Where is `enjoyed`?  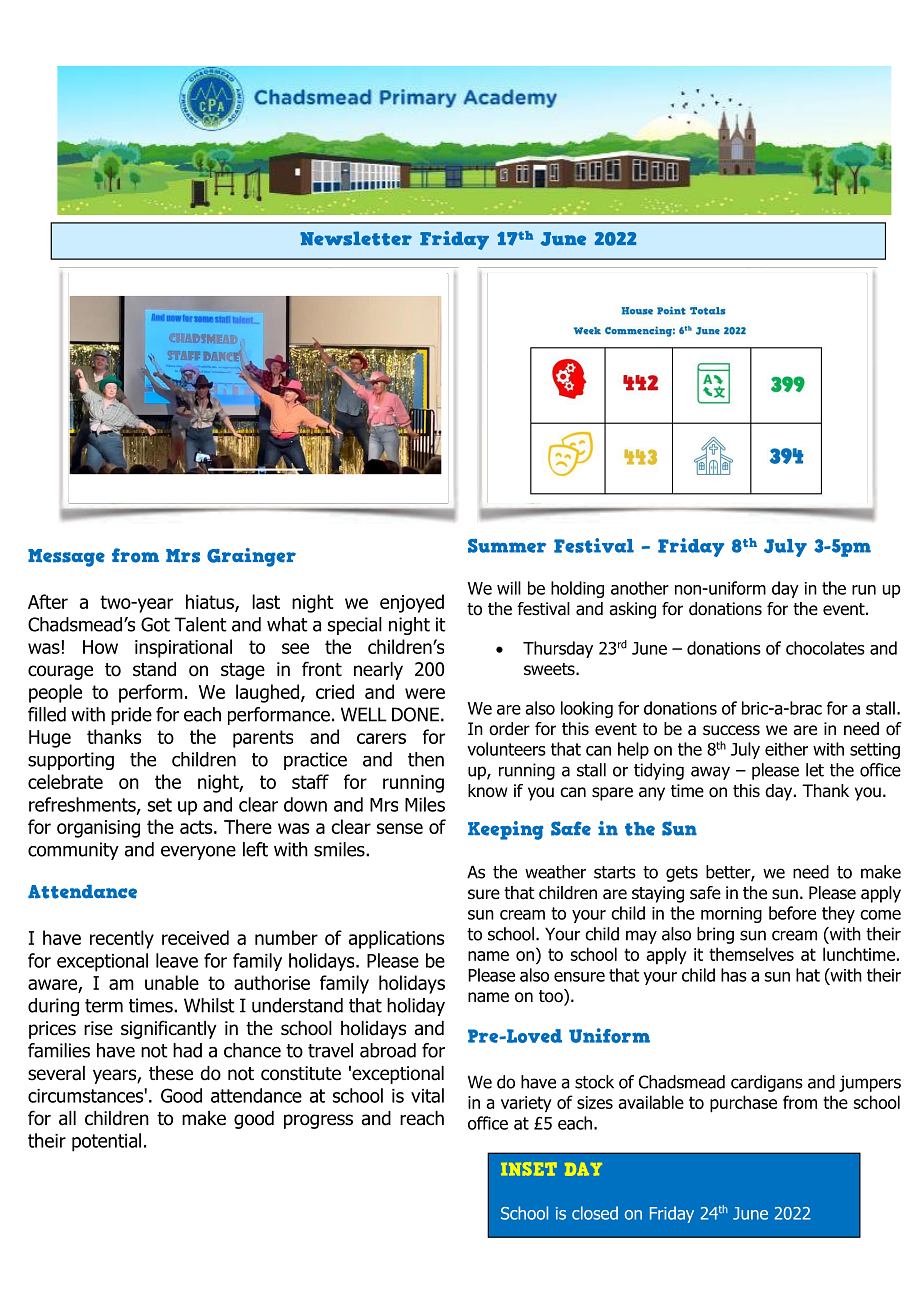
enjoyed is located at coordinates (412, 603).
